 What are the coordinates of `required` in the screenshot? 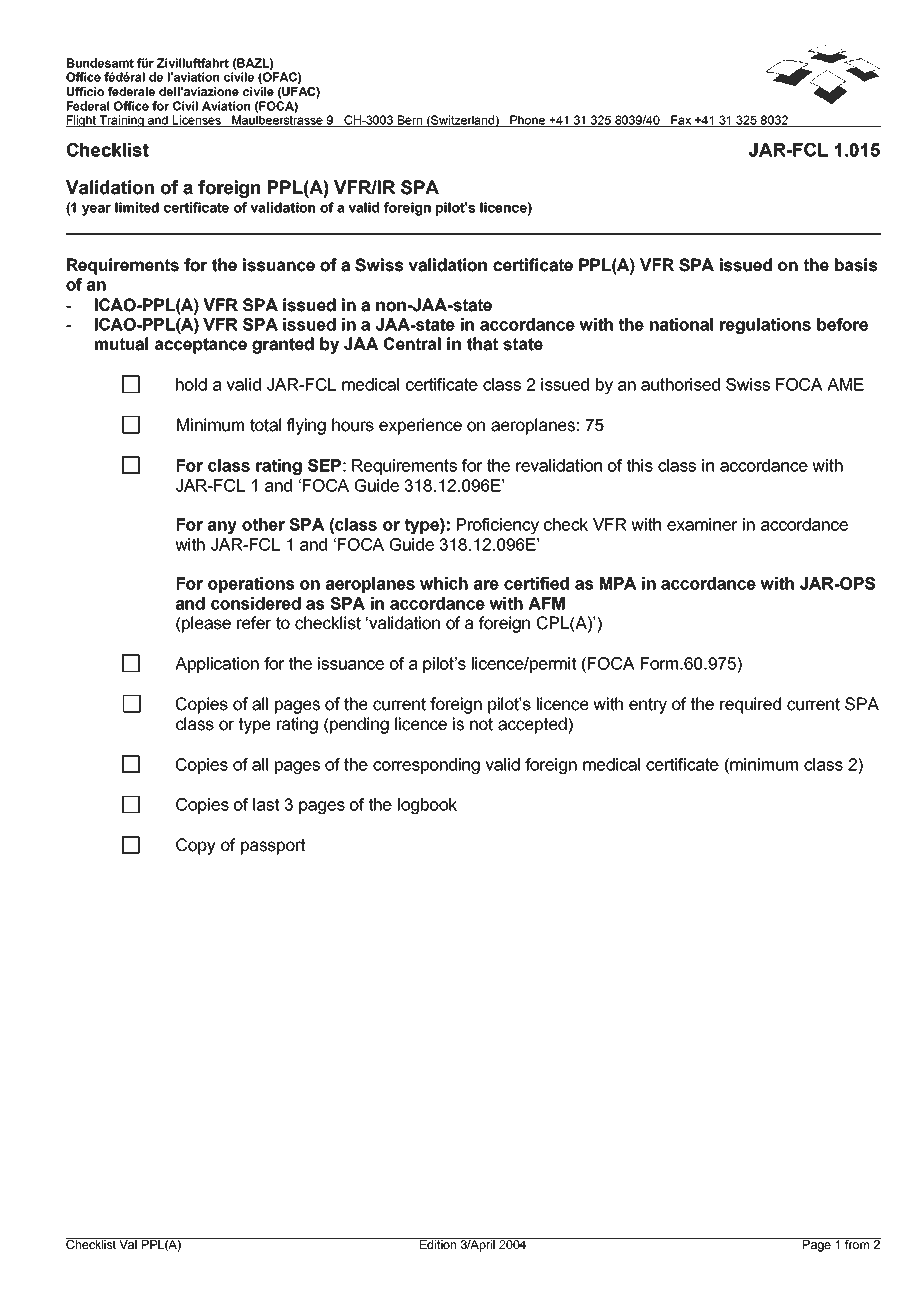 It's located at (750, 705).
